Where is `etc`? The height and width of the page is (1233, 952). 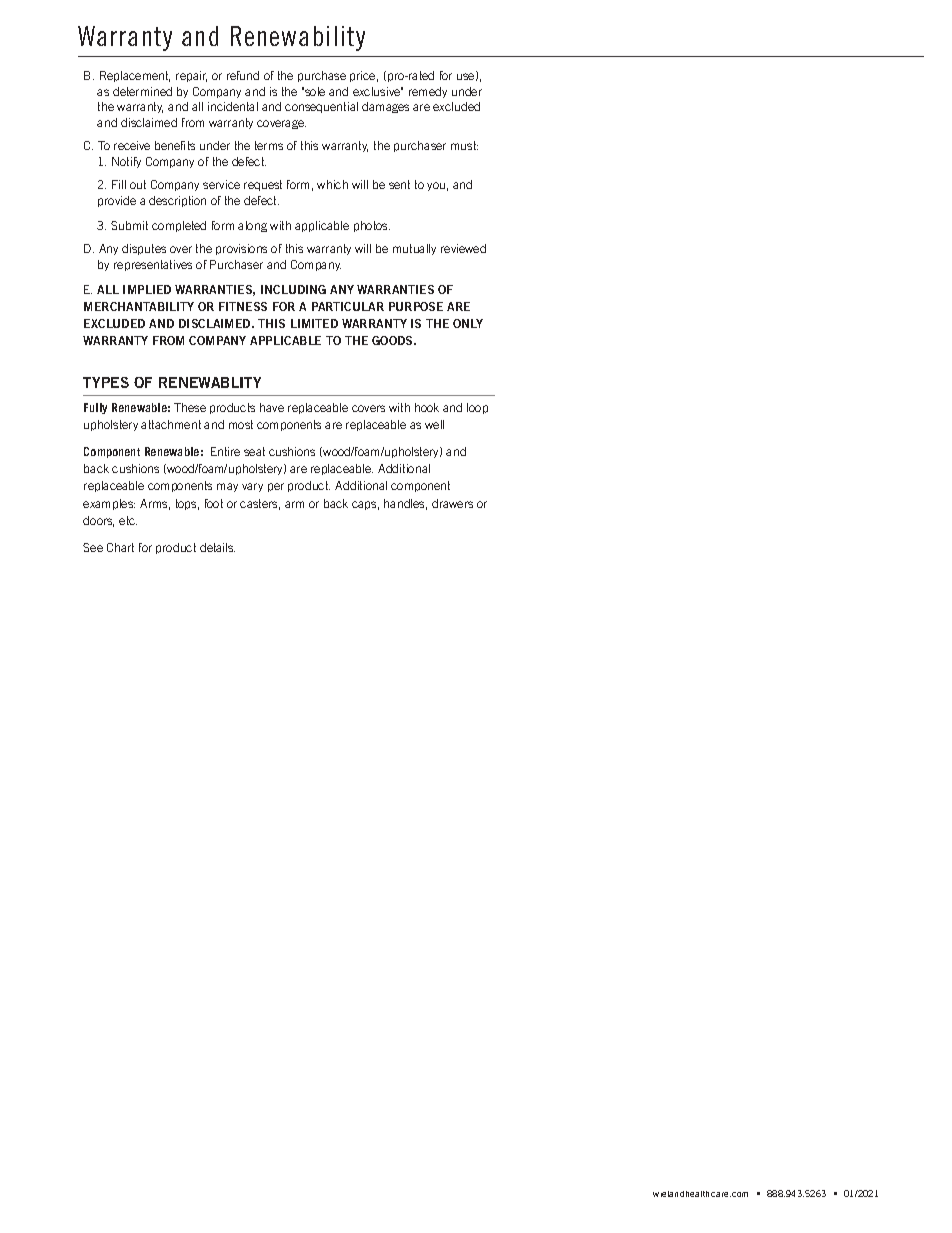 etc is located at coordinates (128, 520).
